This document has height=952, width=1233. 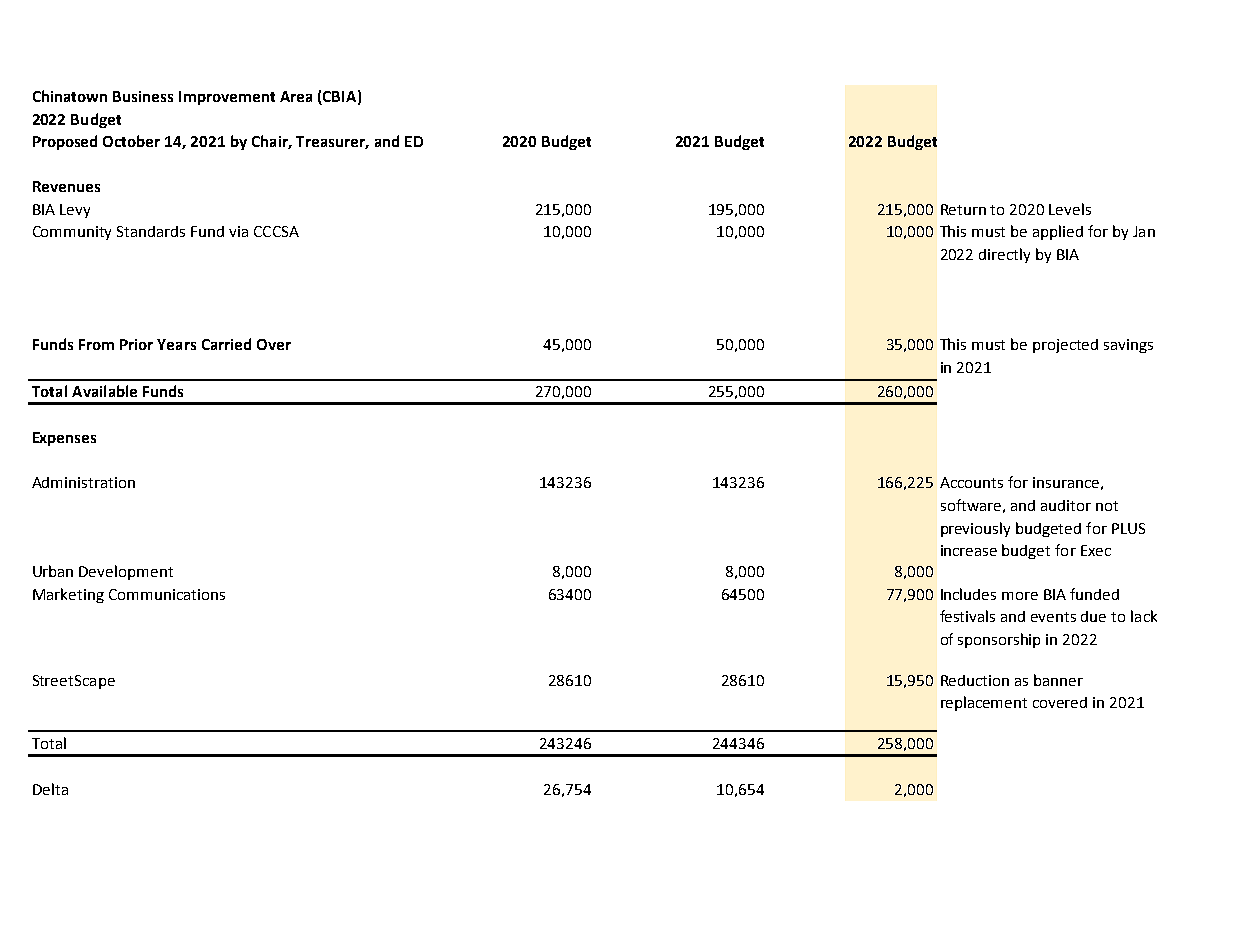 What do you see at coordinates (971, 482) in the document?
I see `Accounts` at bounding box center [971, 482].
